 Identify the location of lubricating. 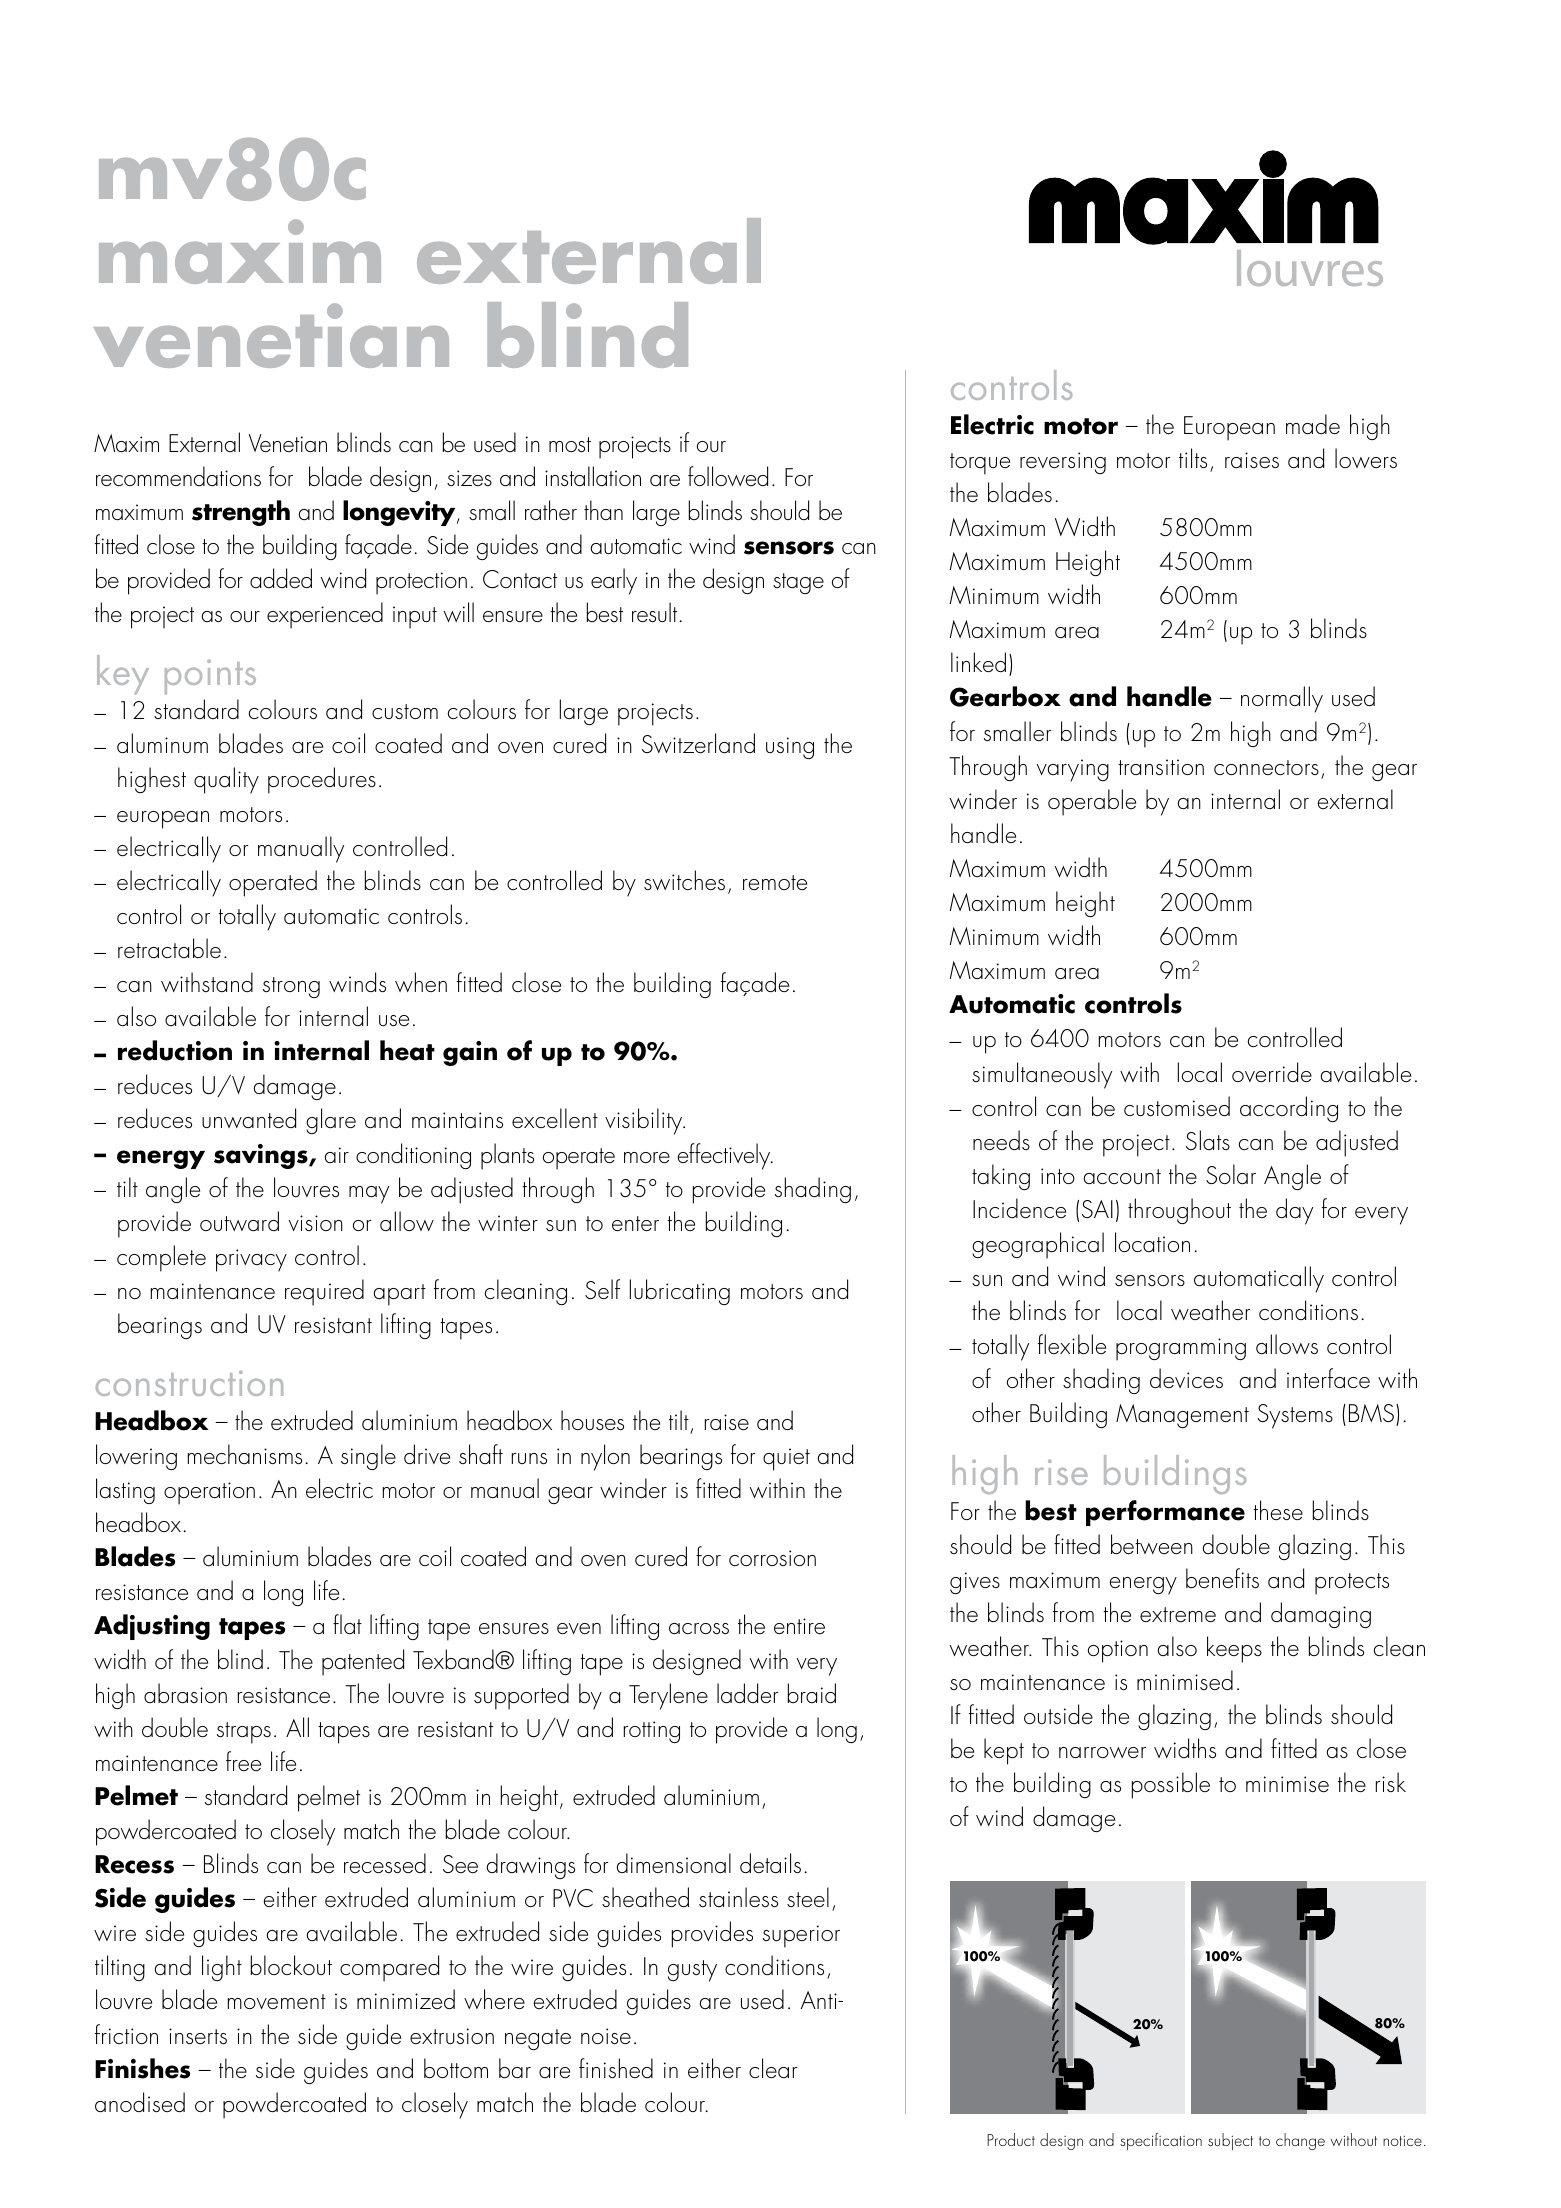
(680, 1292).
